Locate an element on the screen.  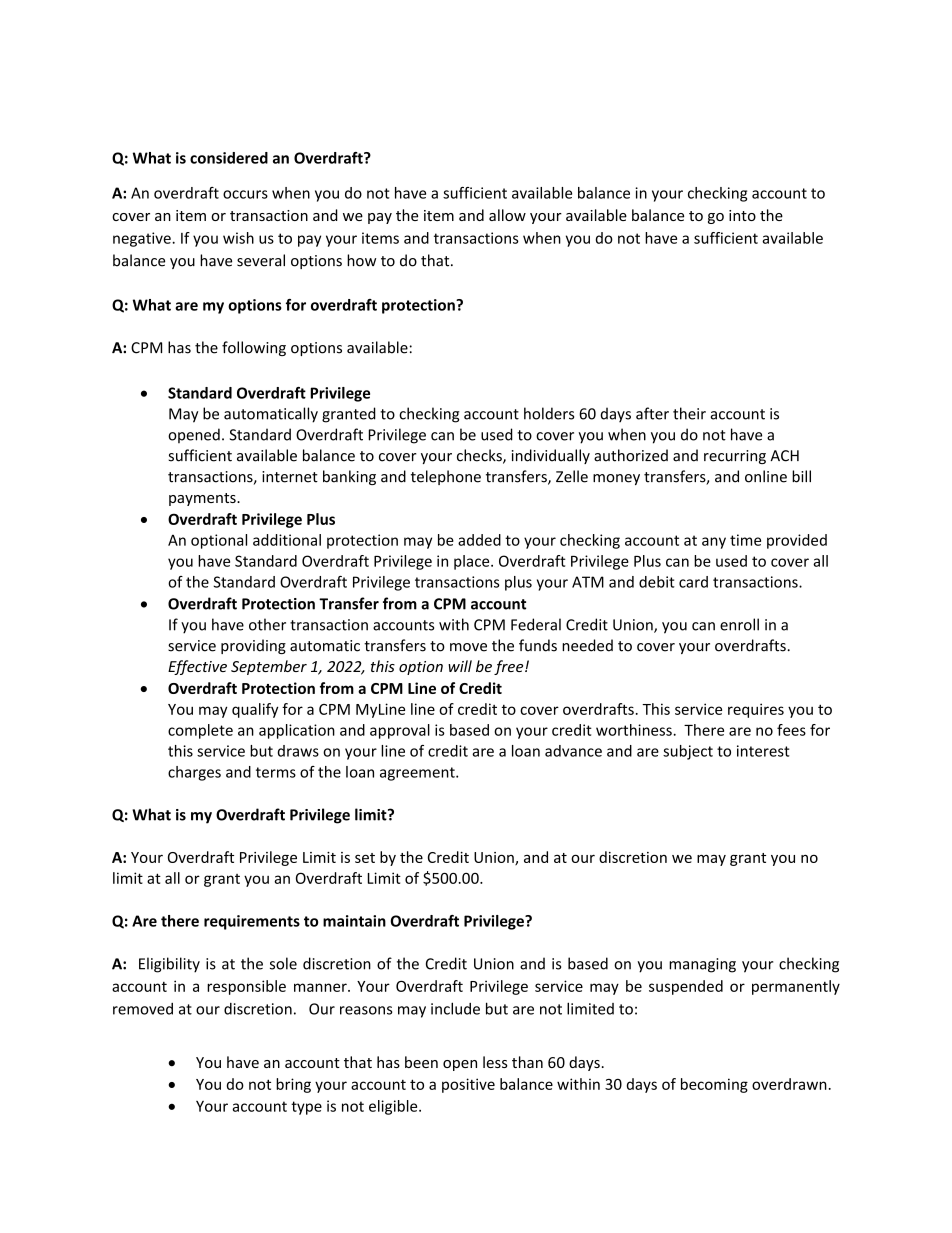
providing is located at coordinates (253, 646).
